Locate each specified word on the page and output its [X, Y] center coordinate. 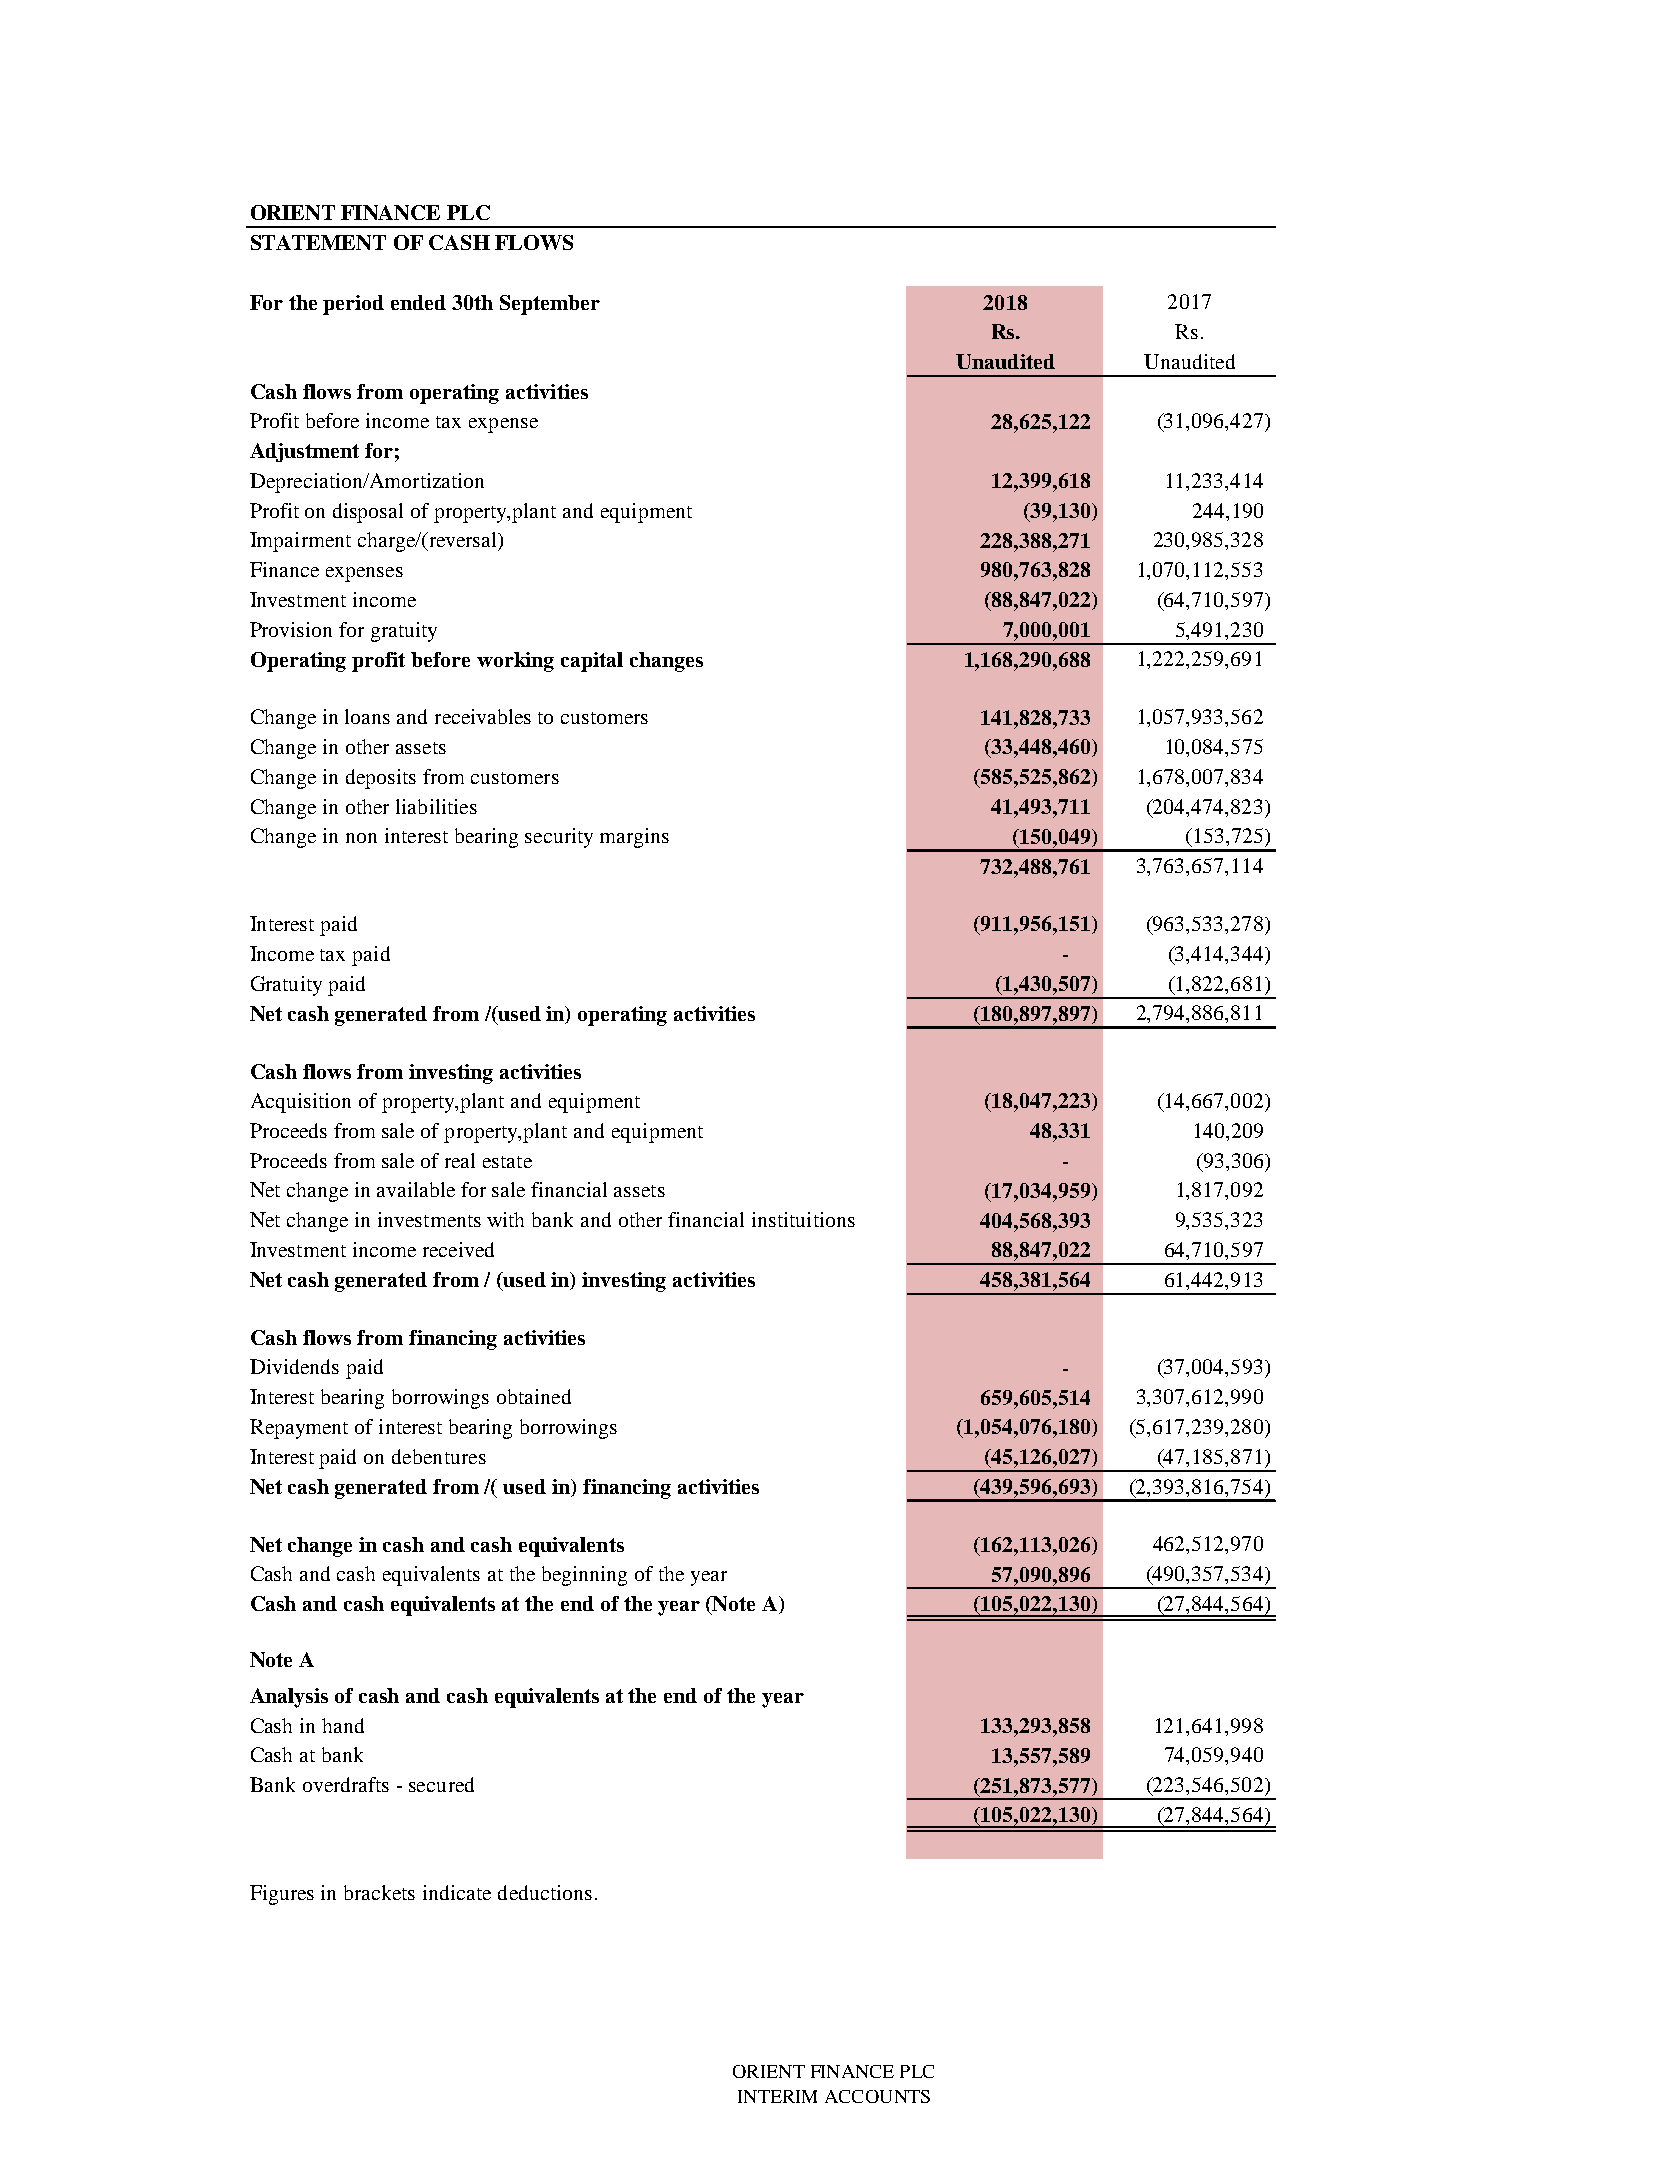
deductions [545, 1892]
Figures [282, 1895]
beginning [584, 1576]
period [353, 305]
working [515, 662]
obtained [534, 1396]
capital [592, 662]
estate [507, 1162]
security [559, 838]
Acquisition [301, 1103]
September [550, 305]
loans [367, 716]
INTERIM [777, 2096]
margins [634, 838]
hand [343, 1725]
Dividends [294, 1366]
